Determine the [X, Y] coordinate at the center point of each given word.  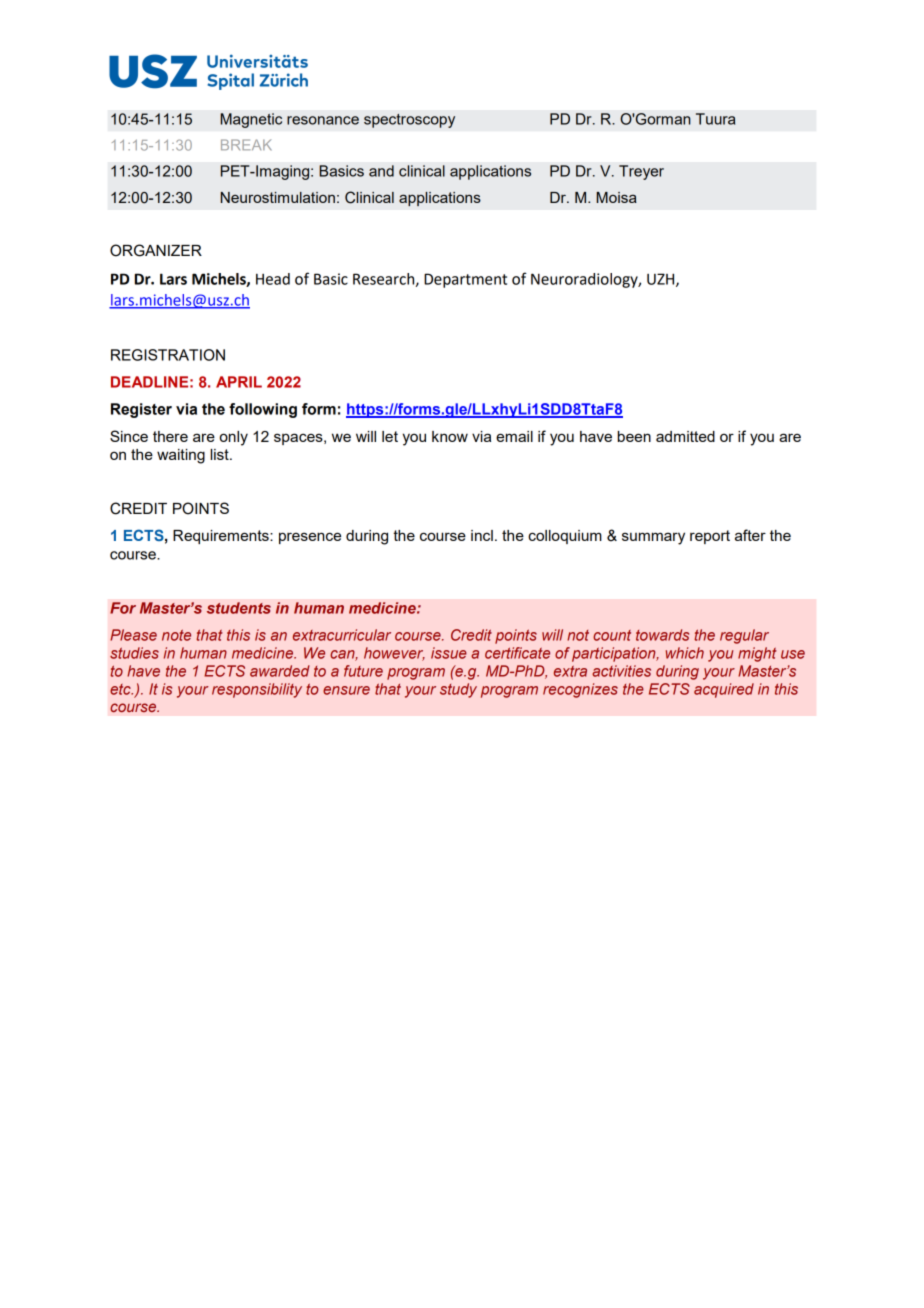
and [381, 171]
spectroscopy [409, 121]
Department [465, 280]
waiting [181, 456]
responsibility [257, 690]
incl [482, 535]
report [710, 537]
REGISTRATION [168, 355]
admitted [685, 436]
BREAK [246, 144]
